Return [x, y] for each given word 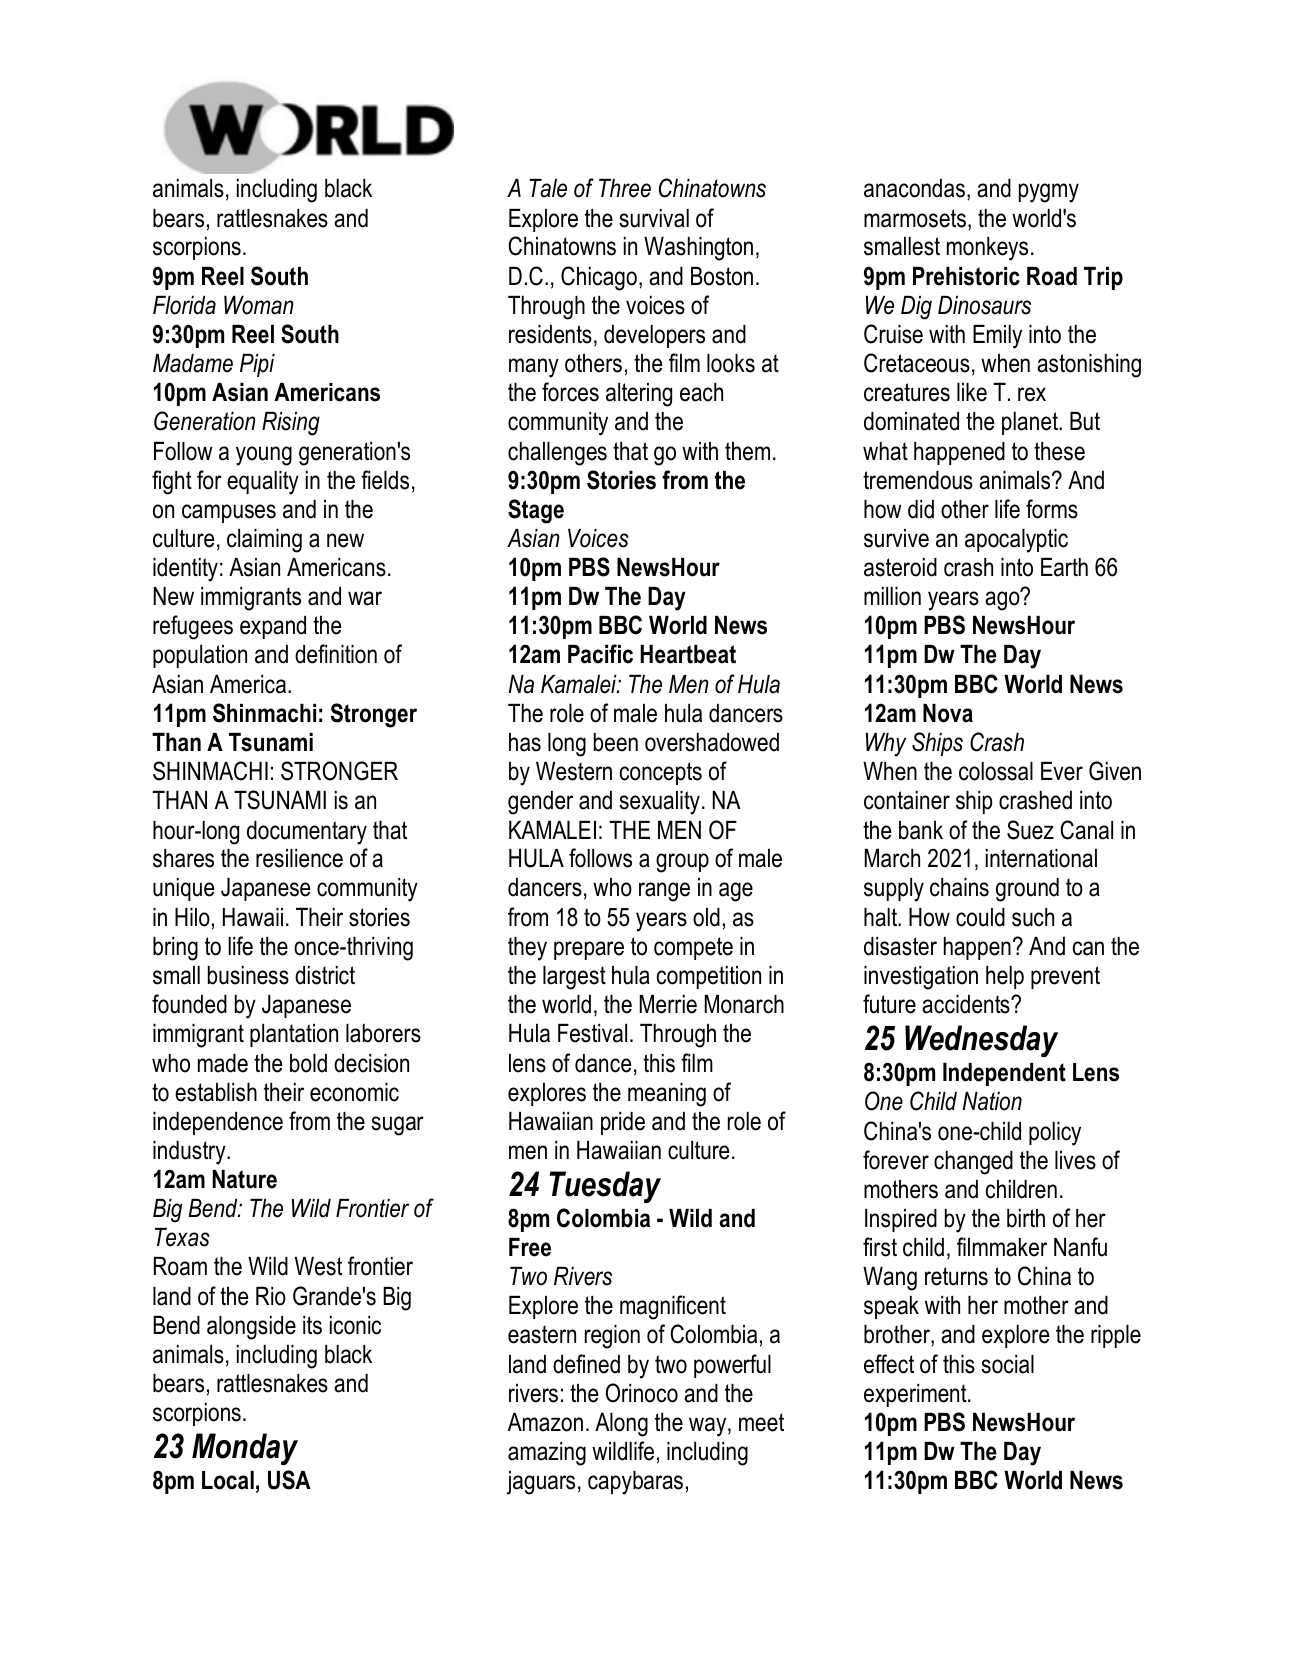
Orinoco [642, 1393]
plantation [294, 1035]
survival [654, 218]
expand [273, 627]
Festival [592, 1033]
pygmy [1049, 193]
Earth [1064, 567]
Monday [245, 1449]
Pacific [600, 654]
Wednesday [981, 1041]
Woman [259, 305]
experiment [916, 1395]
